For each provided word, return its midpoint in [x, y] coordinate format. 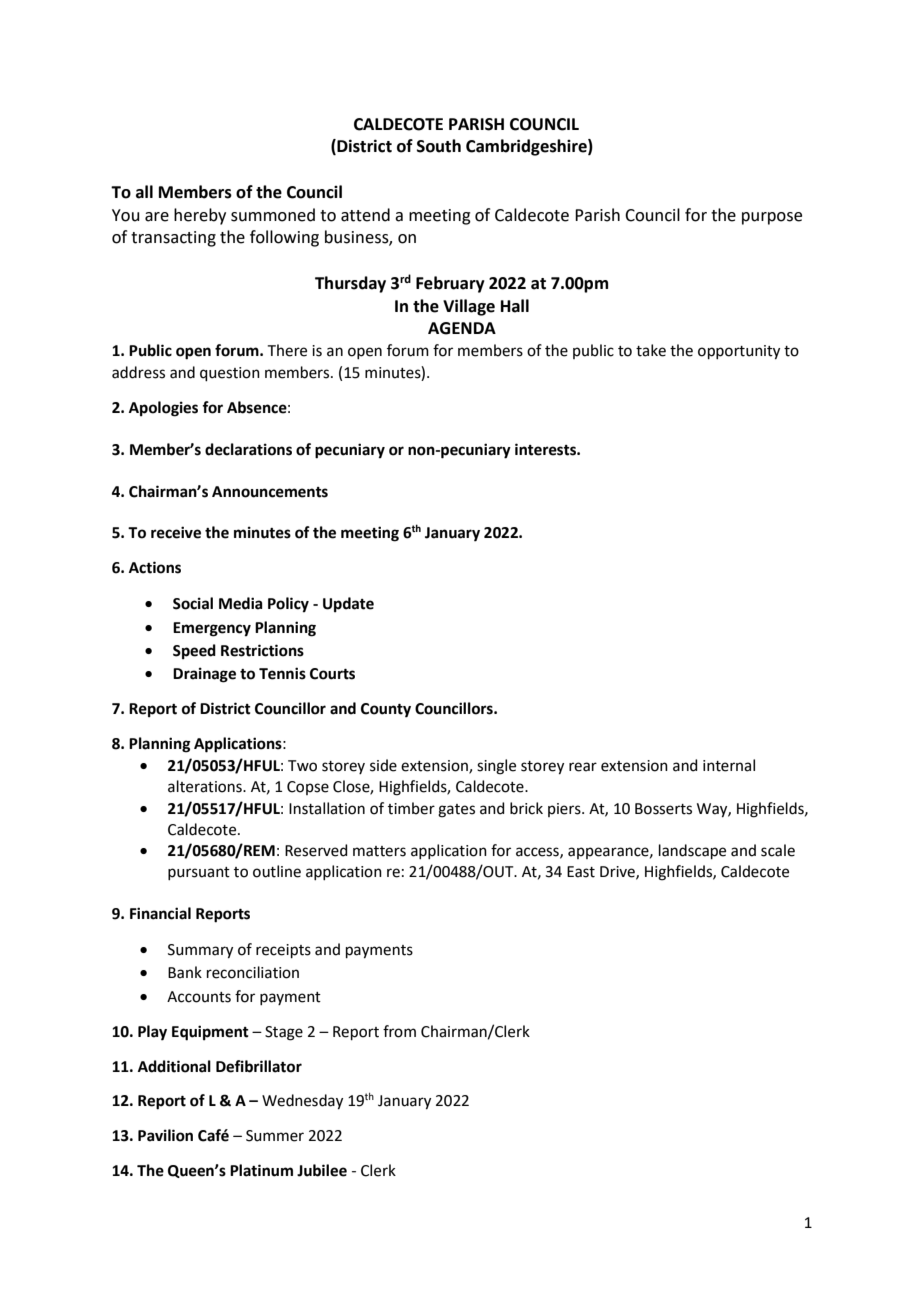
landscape [692, 851]
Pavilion [165, 1135]
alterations [206, 786]
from [399, 1031]
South [439, 146]
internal [729, 765]
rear [583, 767]
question [230, 374]
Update [348, 605]
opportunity [739, 352]
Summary [200, 951]
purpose [772, 218]
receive [176, 532]
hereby [200, 216]
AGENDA [462, 328]
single [496, 767]
